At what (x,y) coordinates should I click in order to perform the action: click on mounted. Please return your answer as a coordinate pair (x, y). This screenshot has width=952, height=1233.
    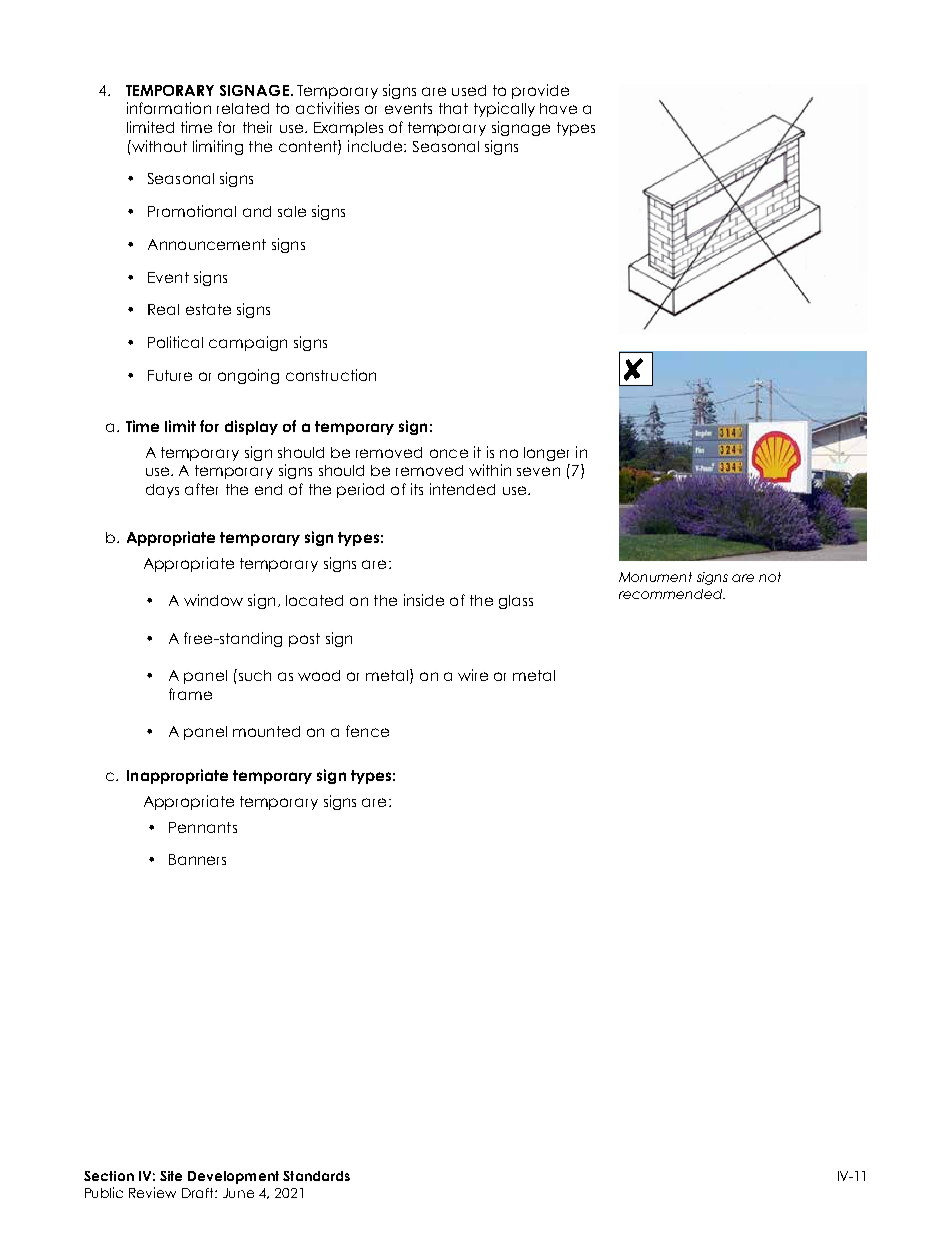
    Looking at the image, I should click on (266, 731).
